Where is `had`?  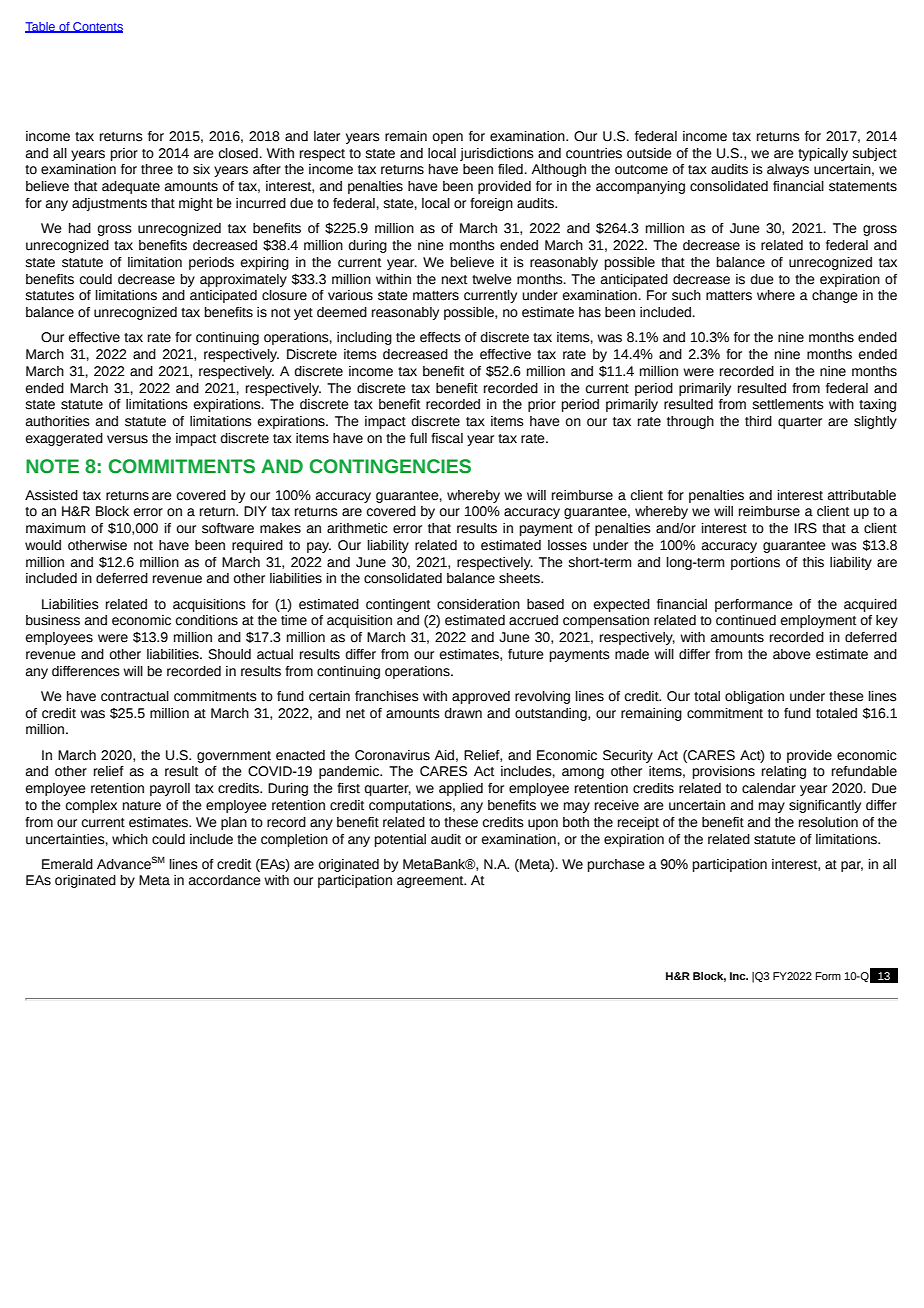 had is located at coordinates (80, 228).
